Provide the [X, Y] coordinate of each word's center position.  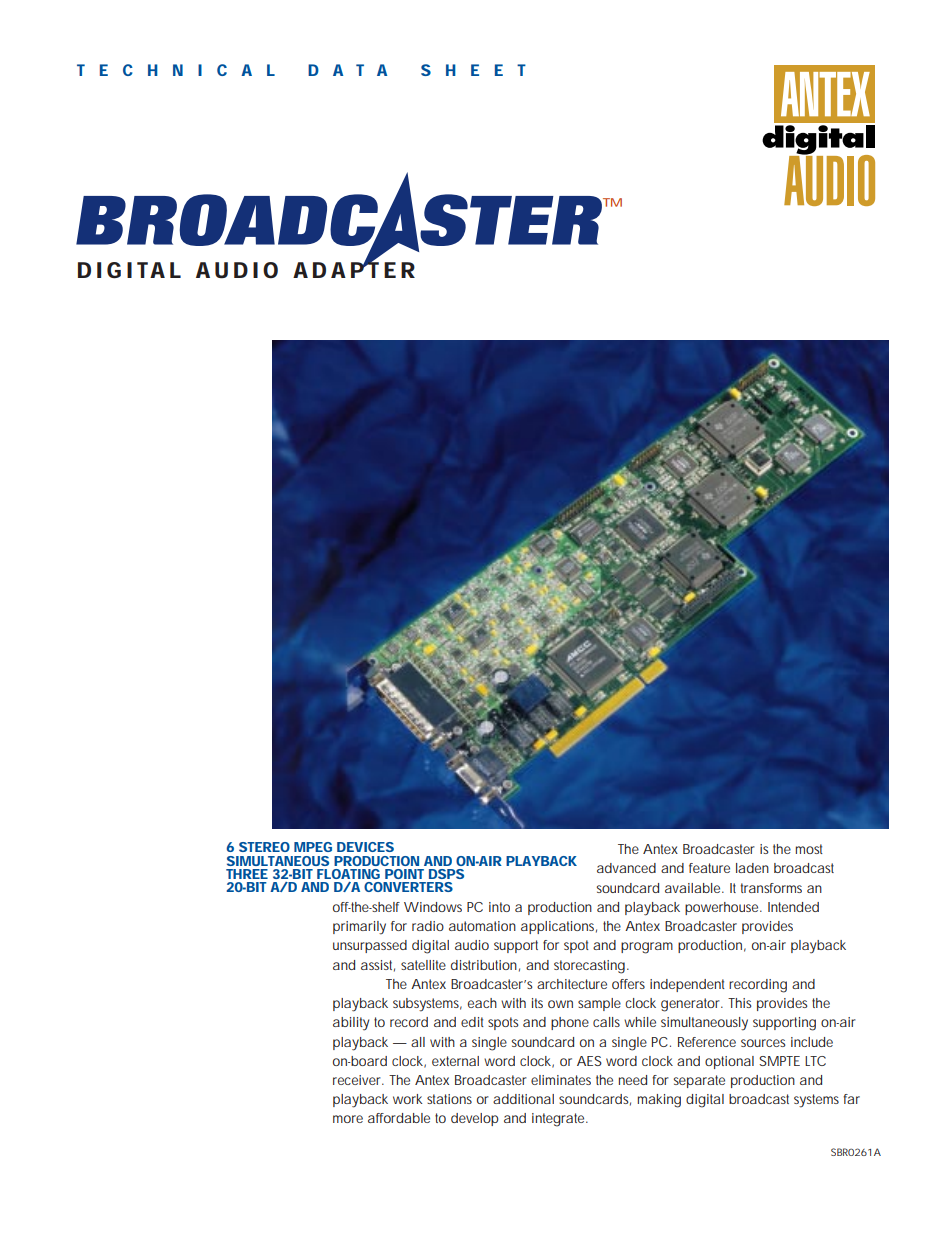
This [740, 1003]
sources [763, 1043]
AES [589, 1061]
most [809, 849]
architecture [572, 984]
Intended [793, 907]
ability [351, 1024]
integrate [559, 1120]
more [348, 1119]
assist [378, 966]
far [851, 1099]
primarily [359, 928]
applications [559, 927]
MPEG [313, 847]
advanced [626, 868]
